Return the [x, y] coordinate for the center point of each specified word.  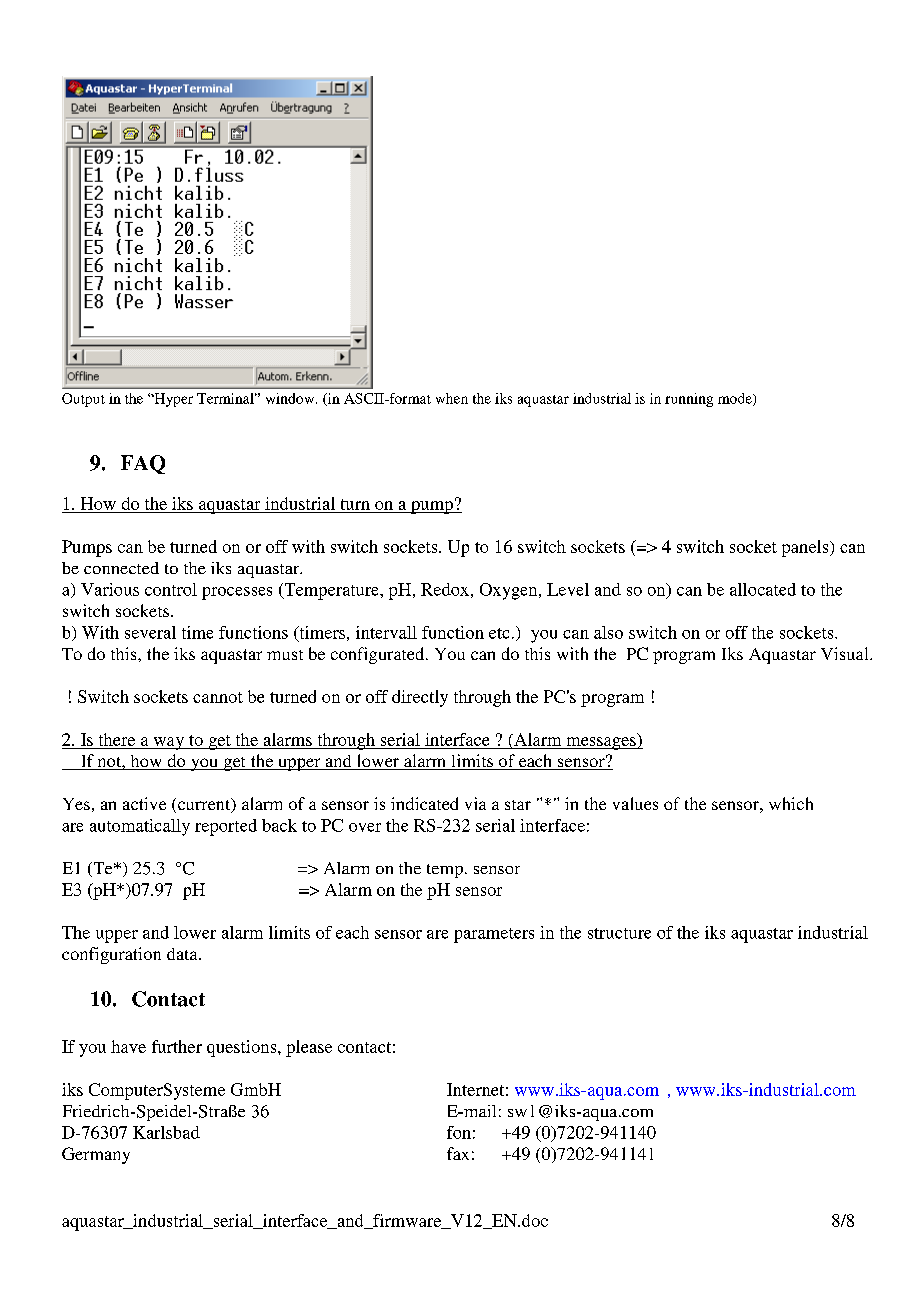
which [791, 803]
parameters [494, 935]
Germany [96, 1155]
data [183, 954]
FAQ [143, 464]
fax [458, 1153]
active [144, 803]
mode [736, 399]
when [452, 398]
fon [459, 1132]
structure [619, 933]
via [475, 803]
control [171, 589]
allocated [763, 589]
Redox [445, 589]
